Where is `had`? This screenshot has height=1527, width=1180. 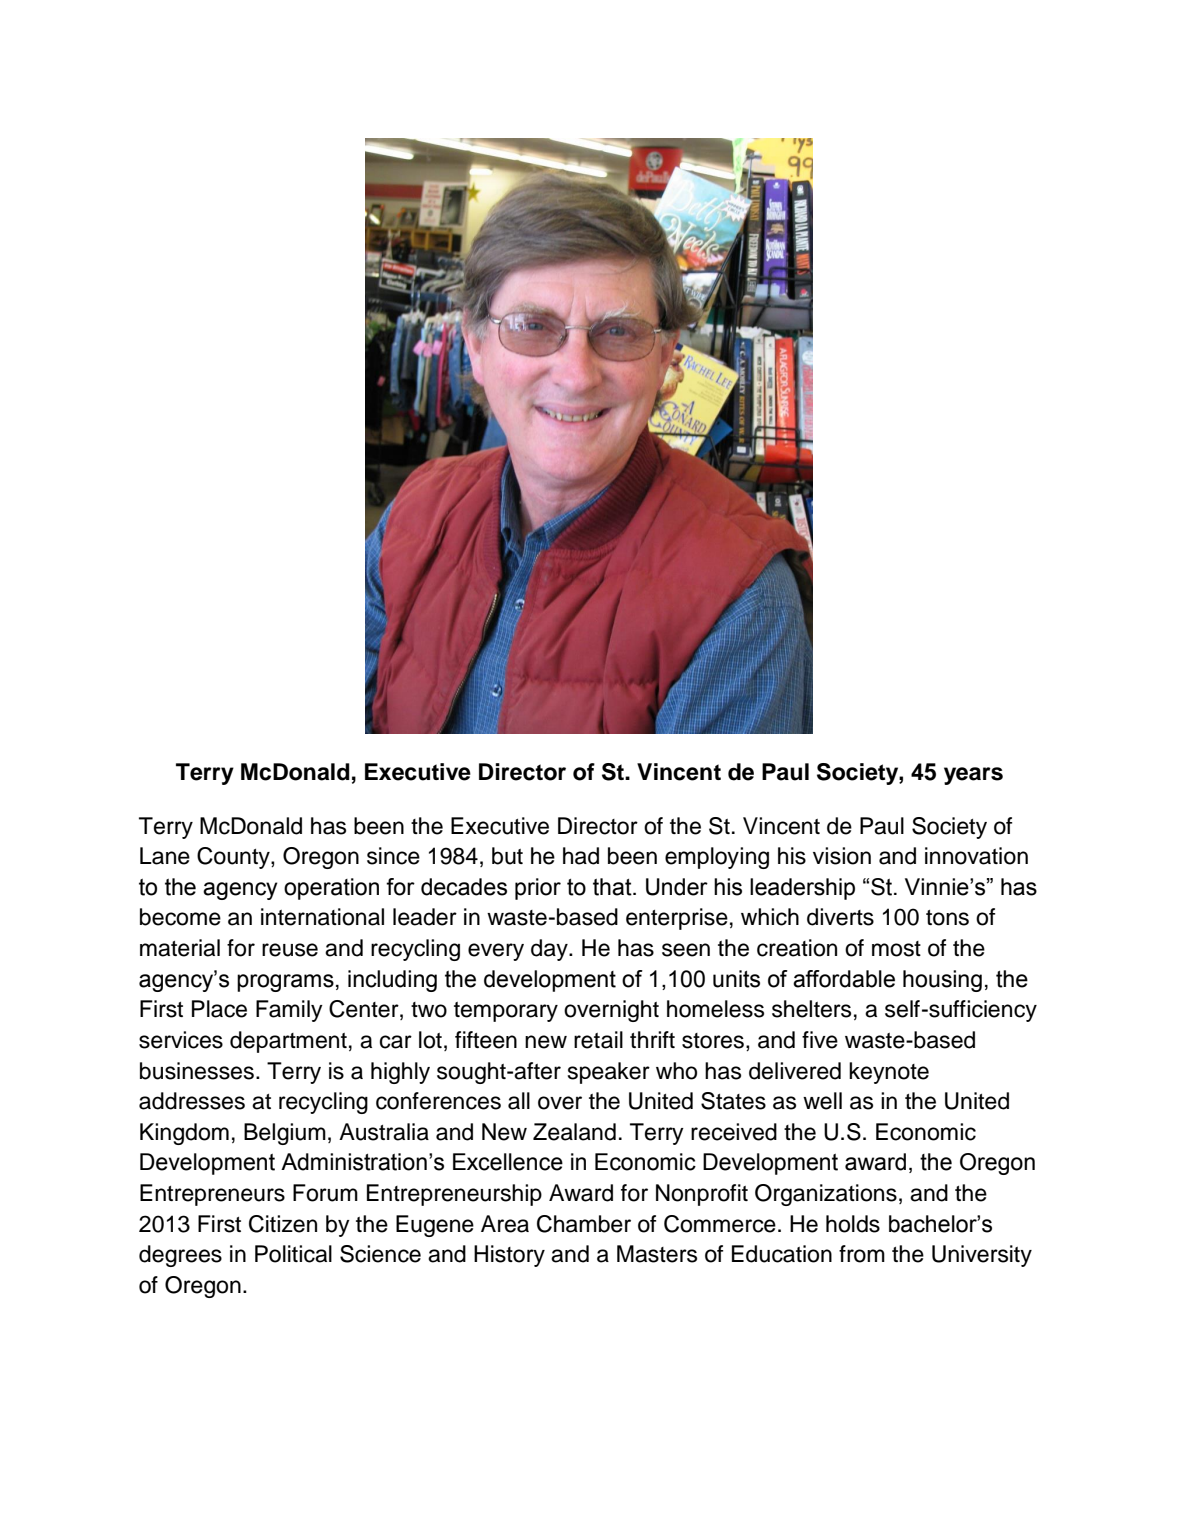 had is located at coordinates (581, 856).
